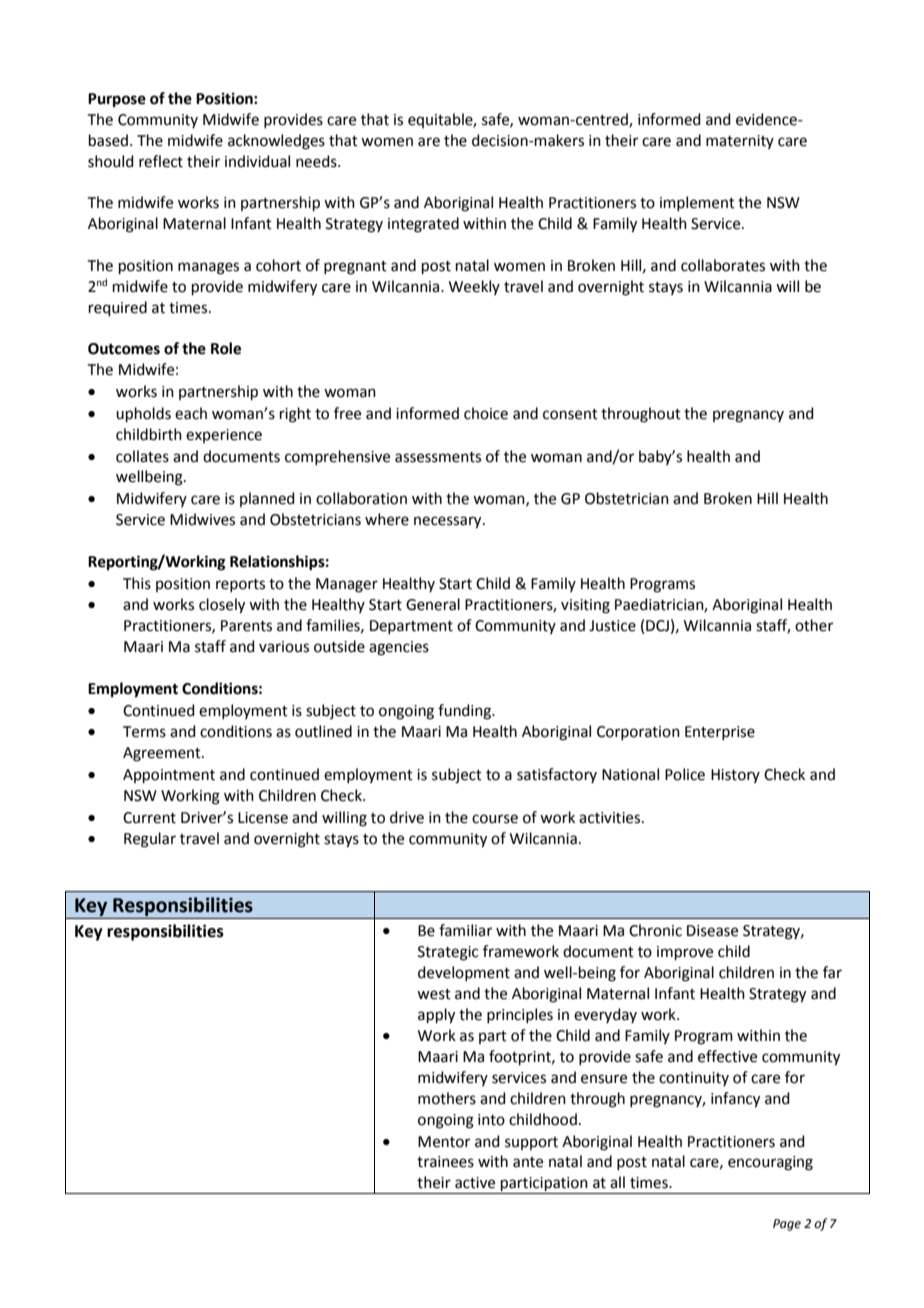  What do you see at coordinates (445, 1162) in the screenshot?
I see `trainees` at bounding box center [445, 1162].
